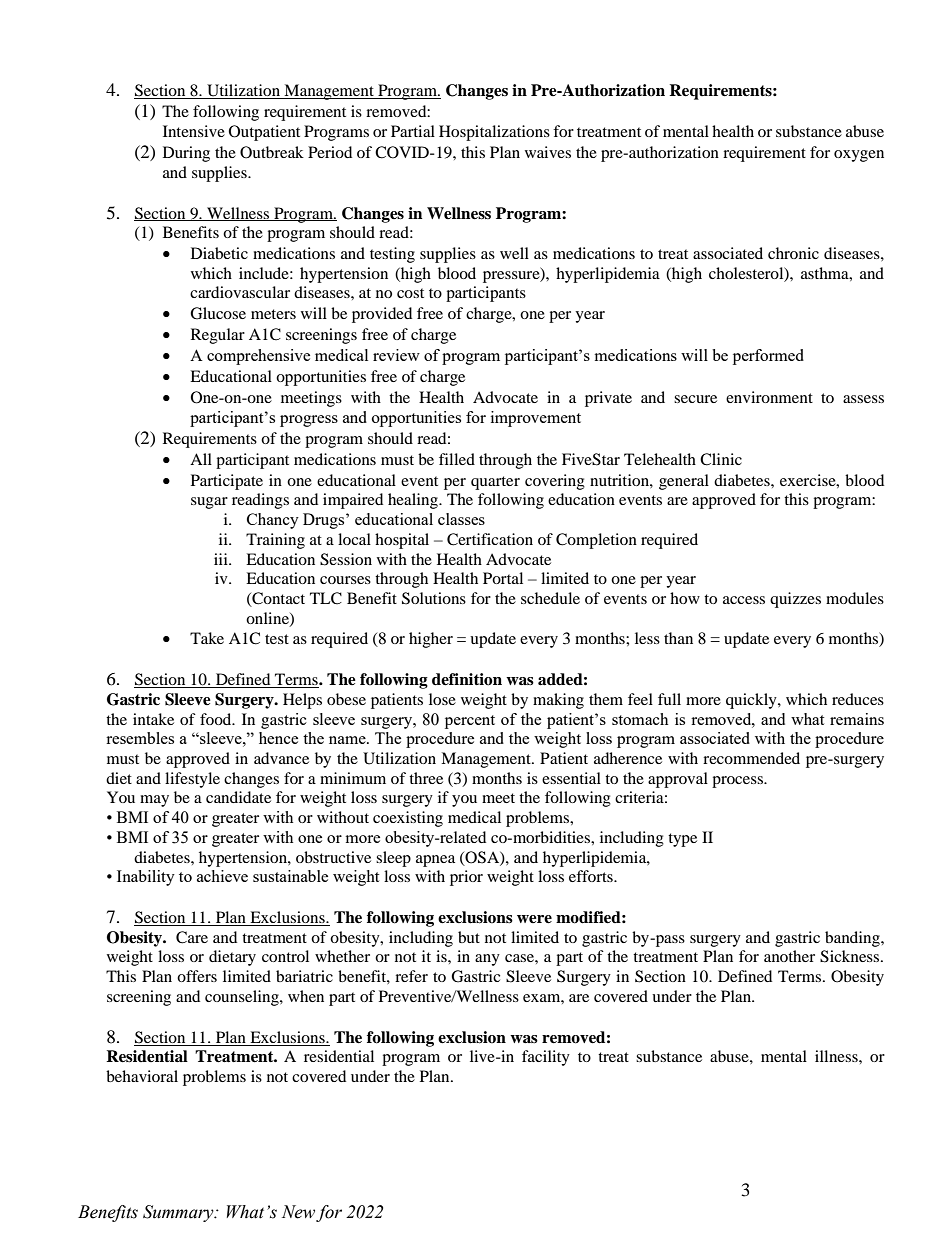 The image size is (952, 1233). I want to click on Summary, so click(179, 1213).
